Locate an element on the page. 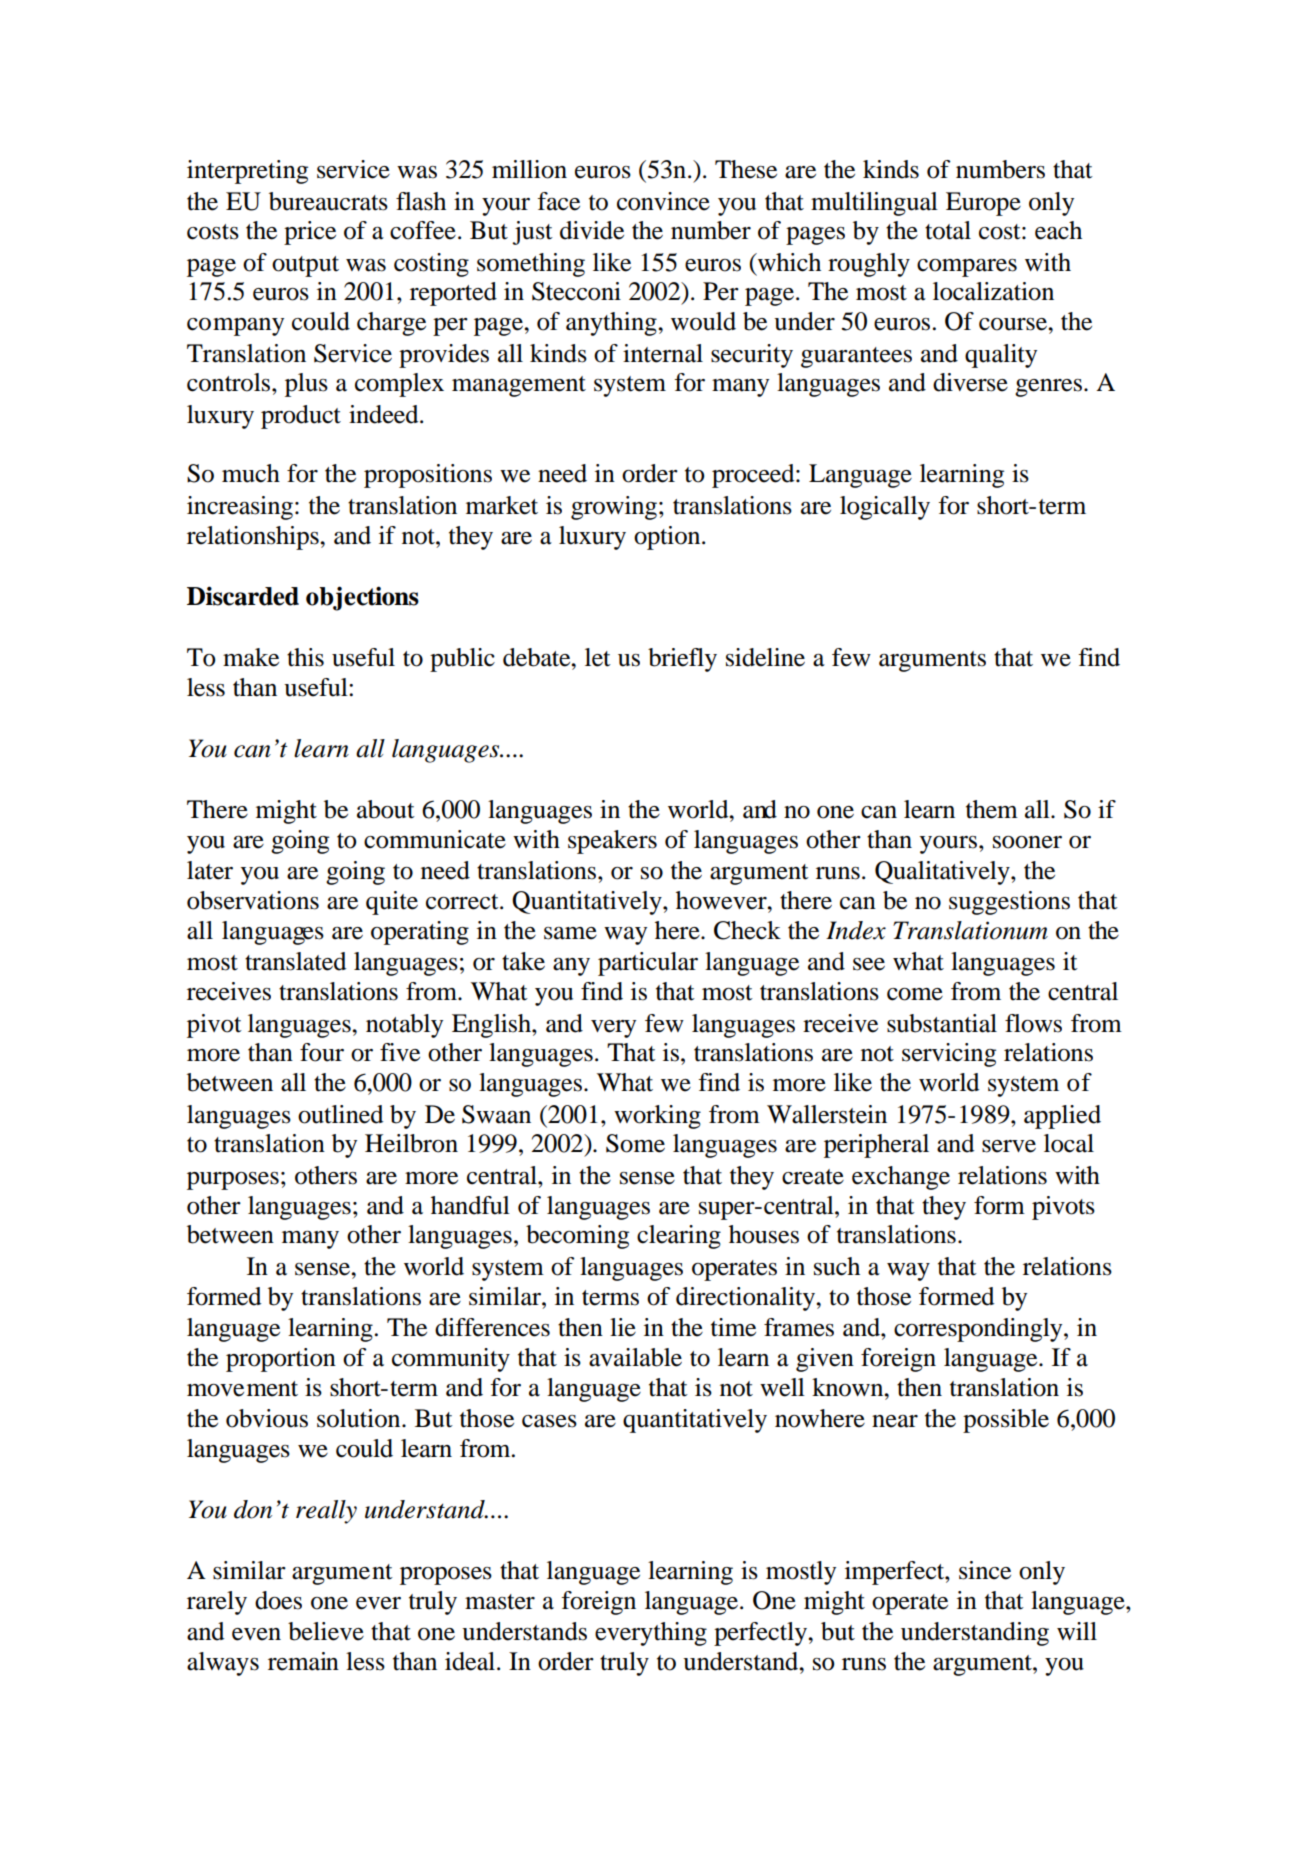 The image size is (1314, 1857). believe is located at coordinates (326, 1631).
